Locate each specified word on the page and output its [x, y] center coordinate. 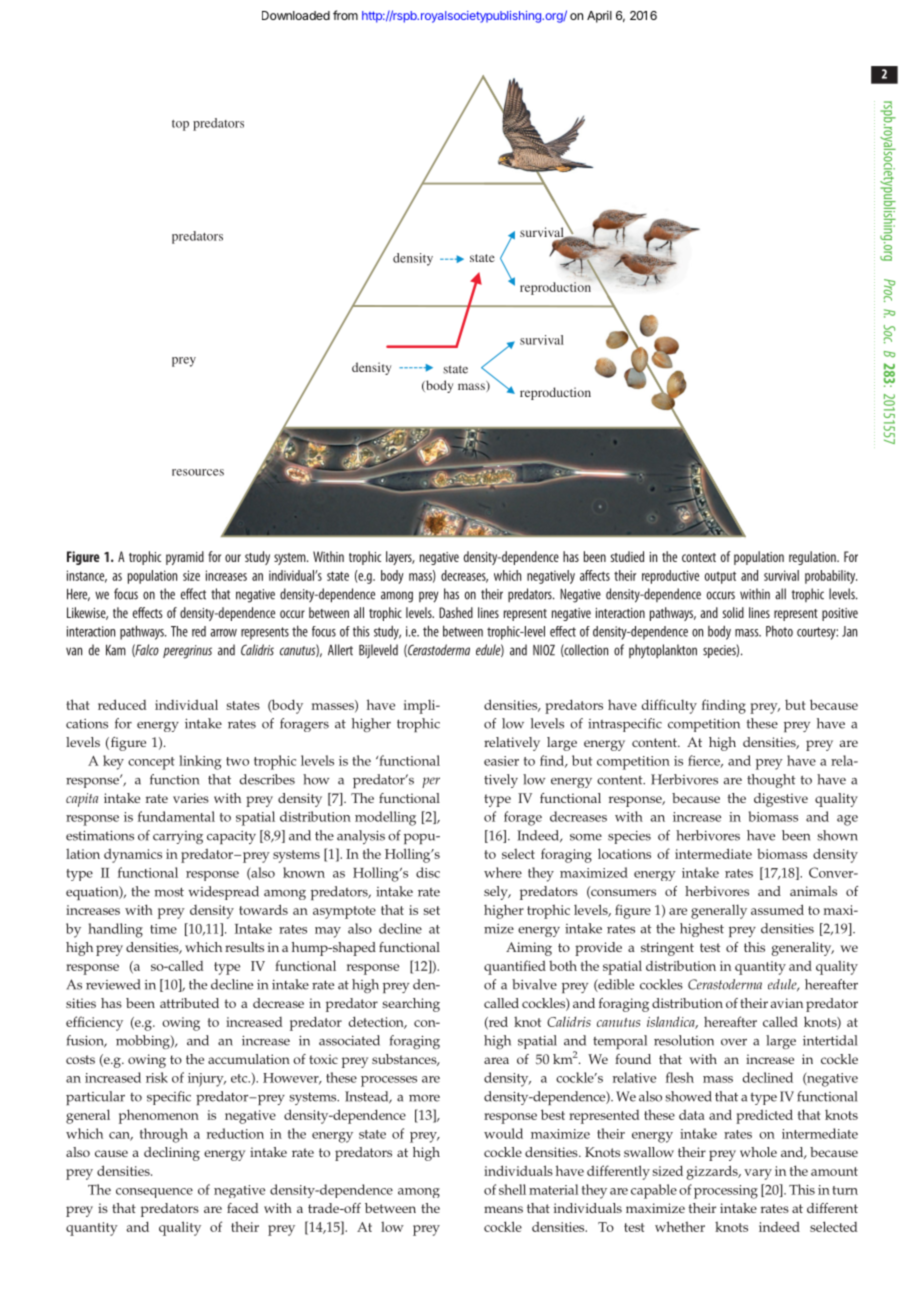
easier [501, 761]
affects [595, 575]
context [699, 557]
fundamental [176, 816]
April [599, 17]
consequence [154, 1193]
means [503, 1209]
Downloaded [296, 15]
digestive [781, 800]
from [345, 15]
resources [198, 472]
